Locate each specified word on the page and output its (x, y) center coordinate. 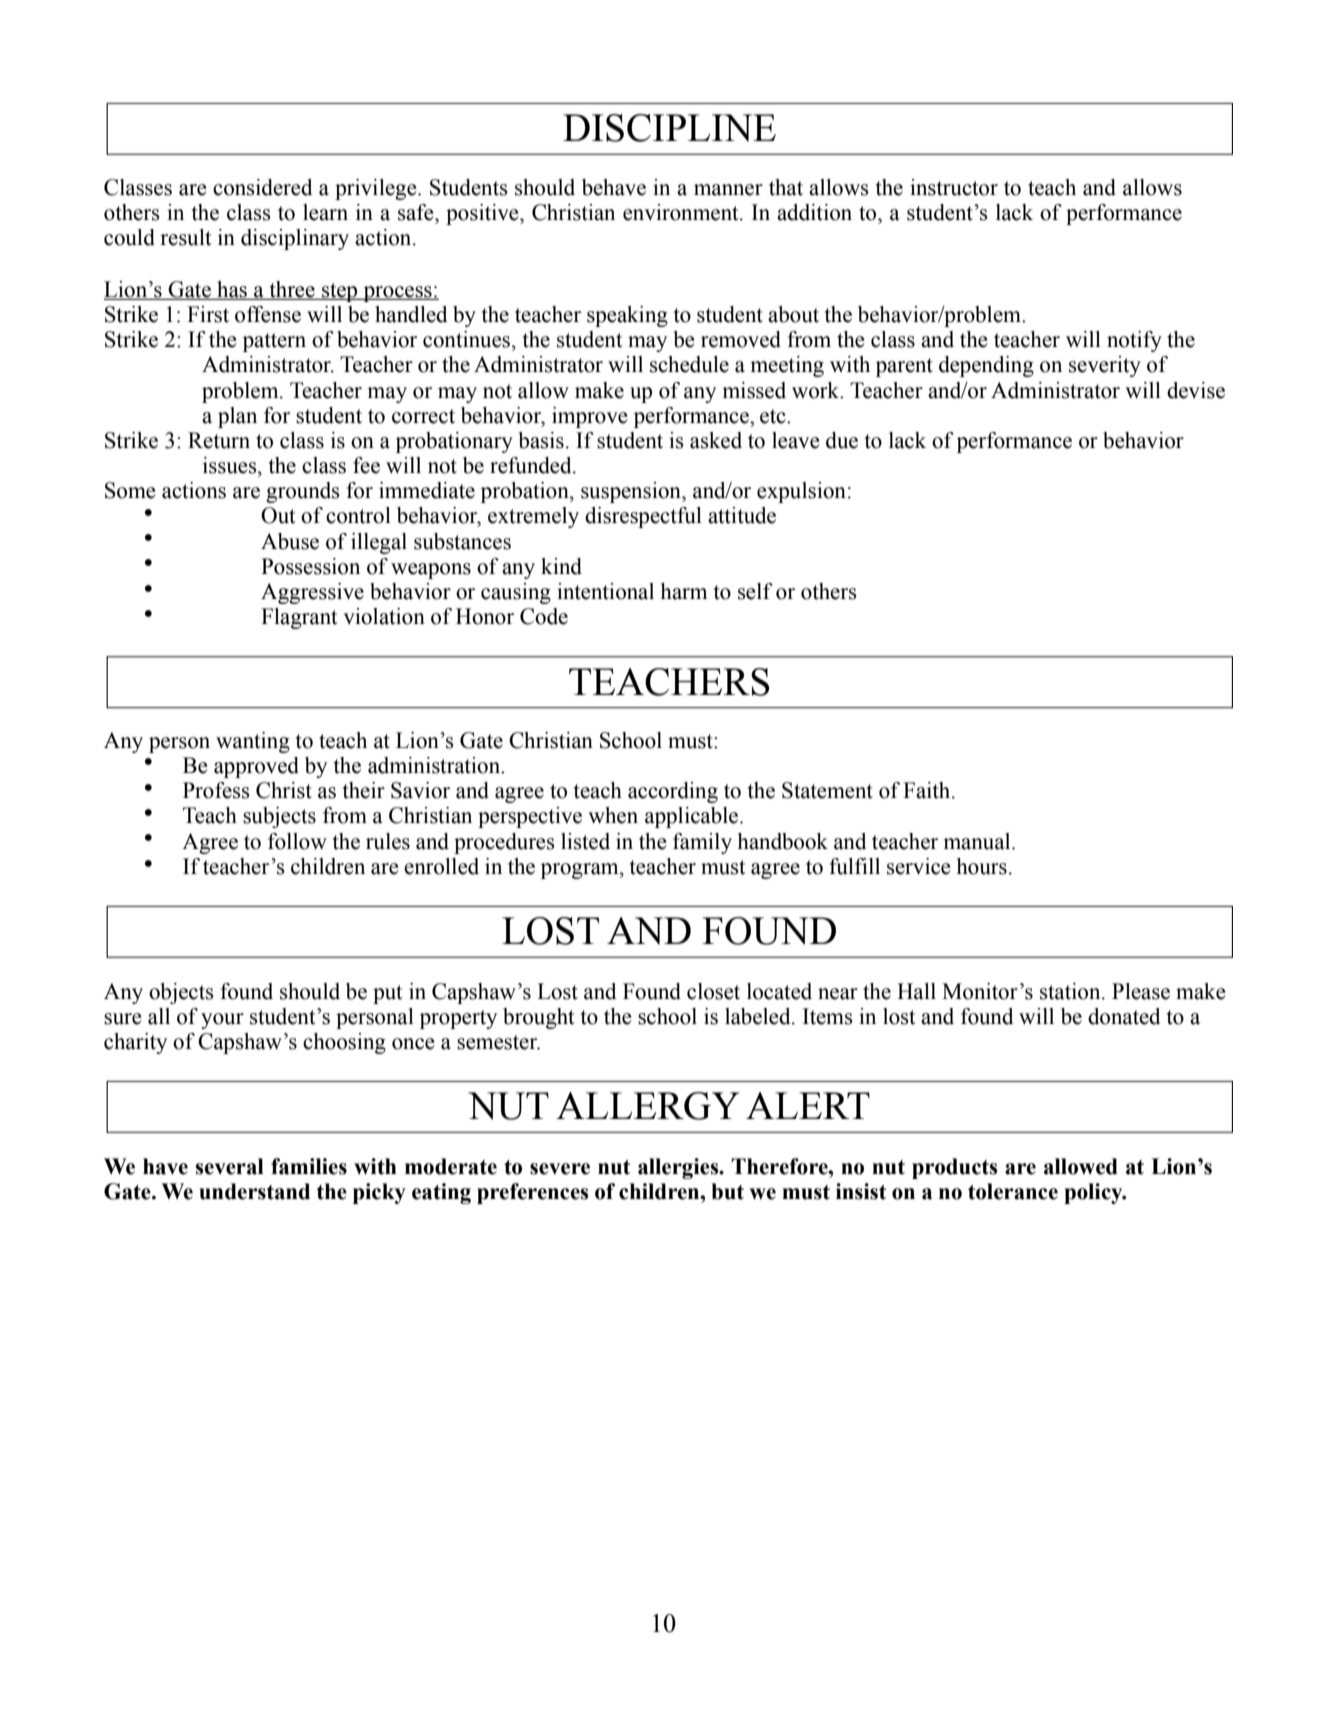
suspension (632, 492)
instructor (954, 187)
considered (263, 187)
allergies (679, 1168)
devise (1196, 390)
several (229, 1166)
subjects (279, 817)
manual (978, 841)
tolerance (1013, 1191)
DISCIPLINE (669, 128)
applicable (693, 817)
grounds (303, 492)
